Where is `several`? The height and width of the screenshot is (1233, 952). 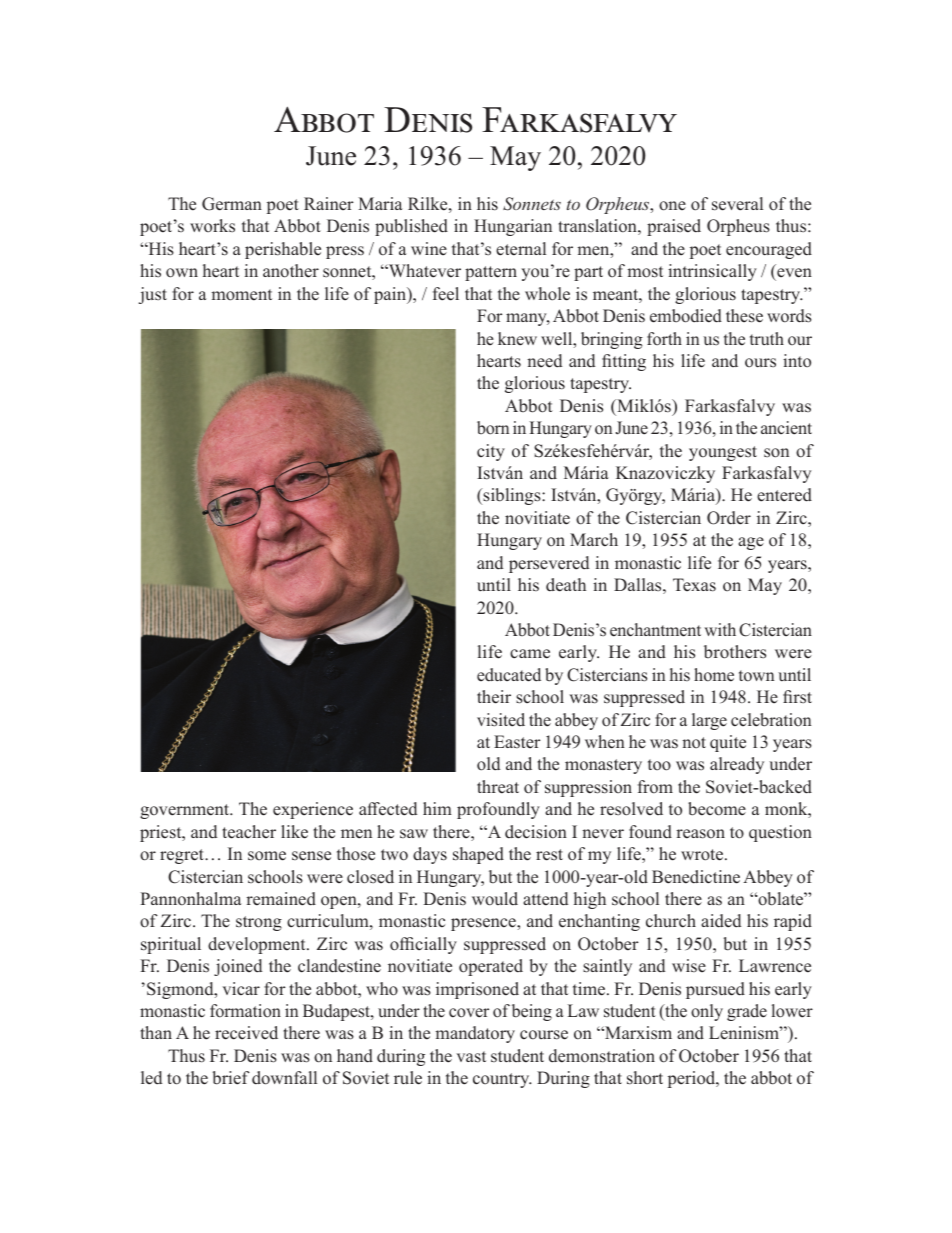
several is located at coordinates (737, 204).
